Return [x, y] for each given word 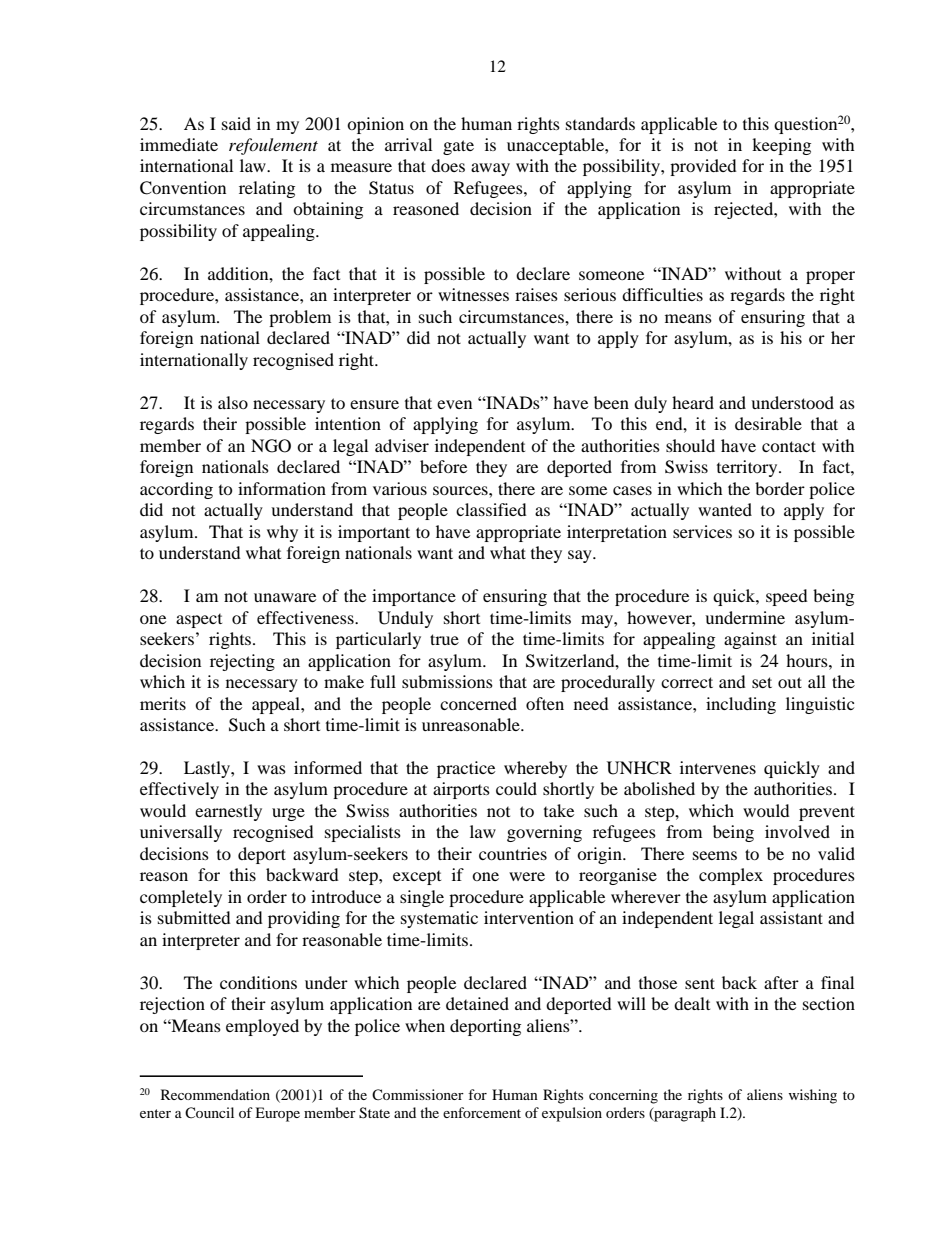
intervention [529, 917]
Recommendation [215, 1094]
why [282, 533]
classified [491, 509]
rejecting [242, 662]
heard [693, 402]
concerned [478, 703]
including [741, 705]
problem [300, 318]
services [702, 531]
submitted [194, 917]
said [236, 123]
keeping [781, 146]
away [490, 169]
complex [731, 876]
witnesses [473, 294]
